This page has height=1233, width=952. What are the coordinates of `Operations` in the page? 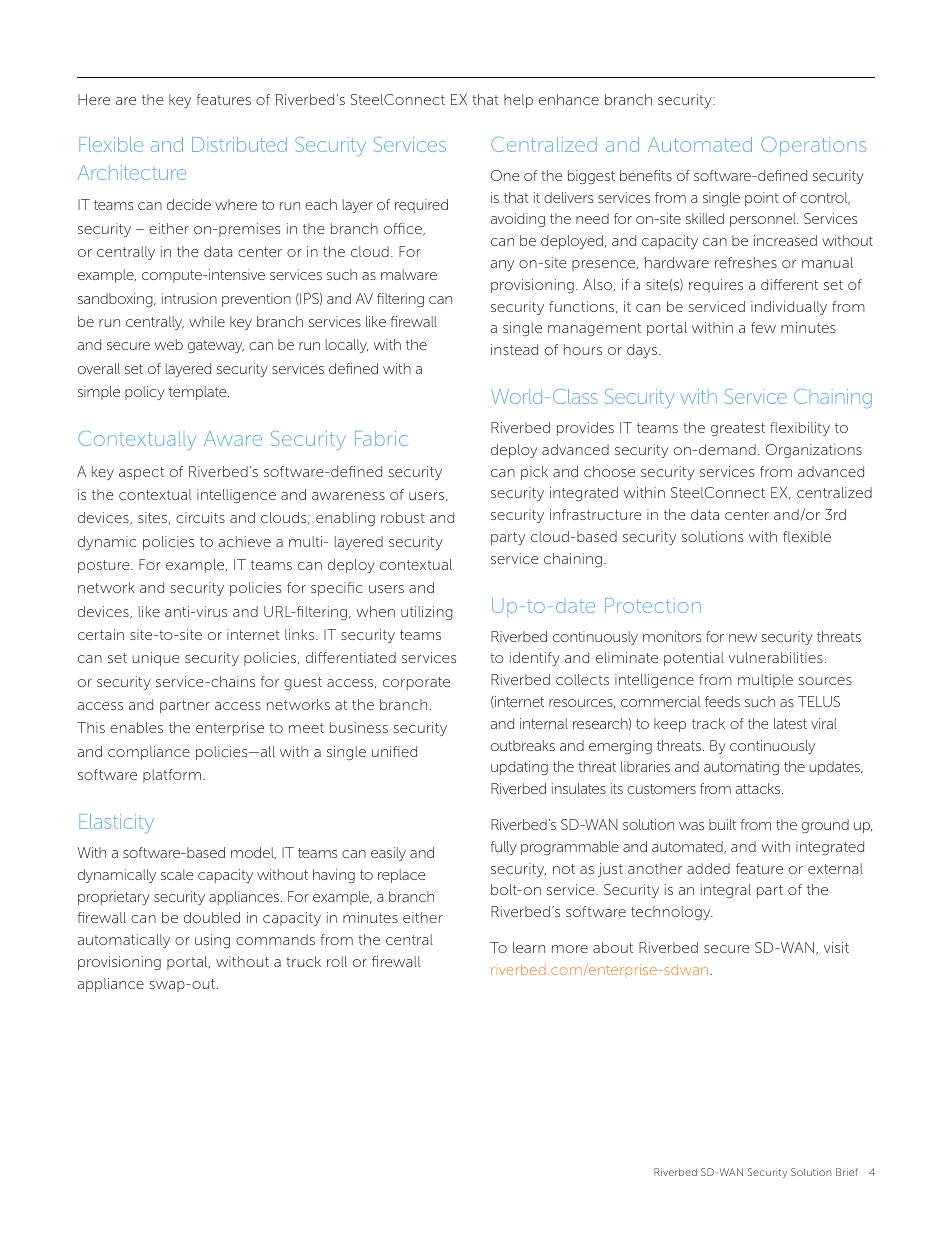 It's located at (813, 146).
